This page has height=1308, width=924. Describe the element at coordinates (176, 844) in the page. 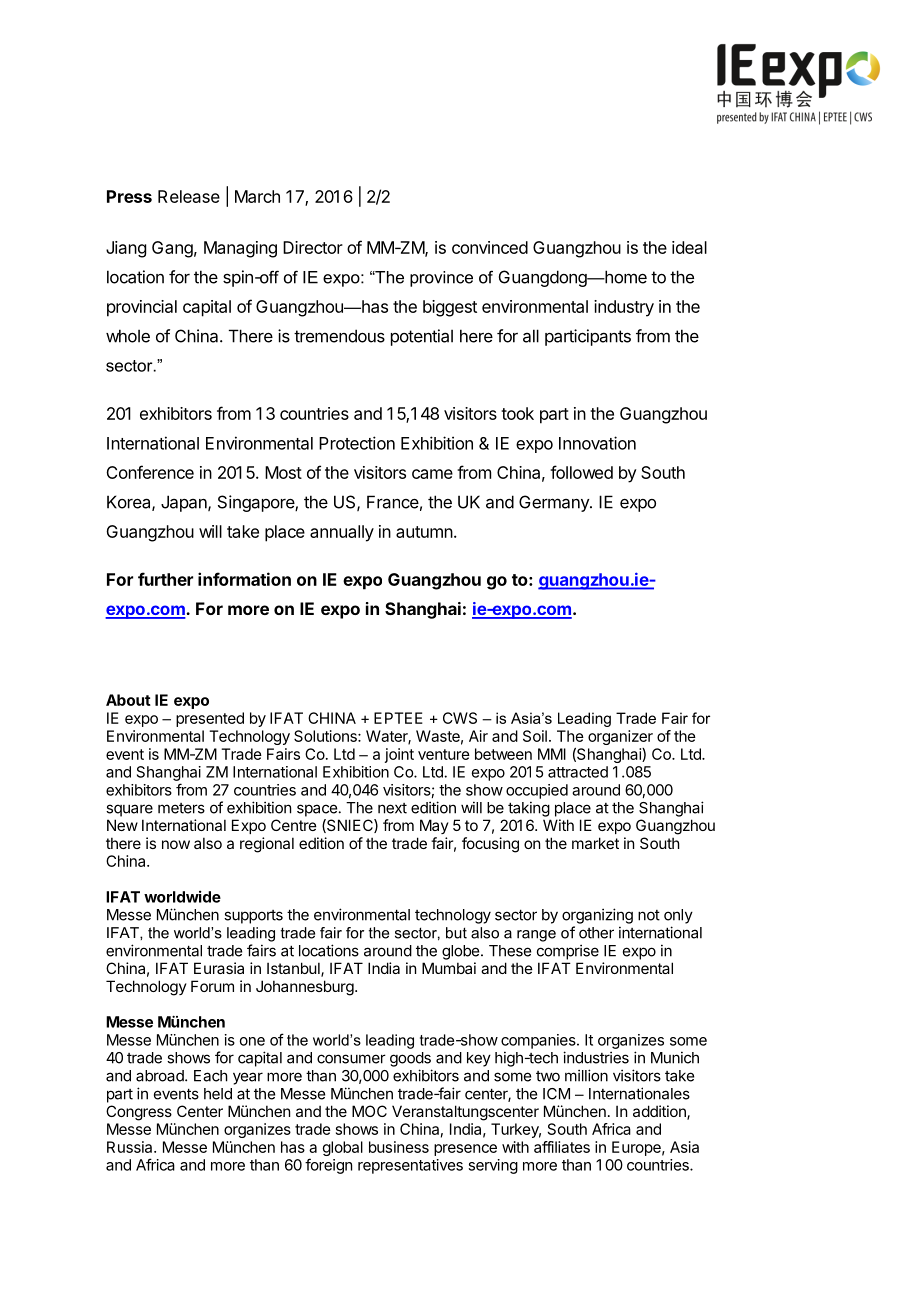

I see `now` at that location.
